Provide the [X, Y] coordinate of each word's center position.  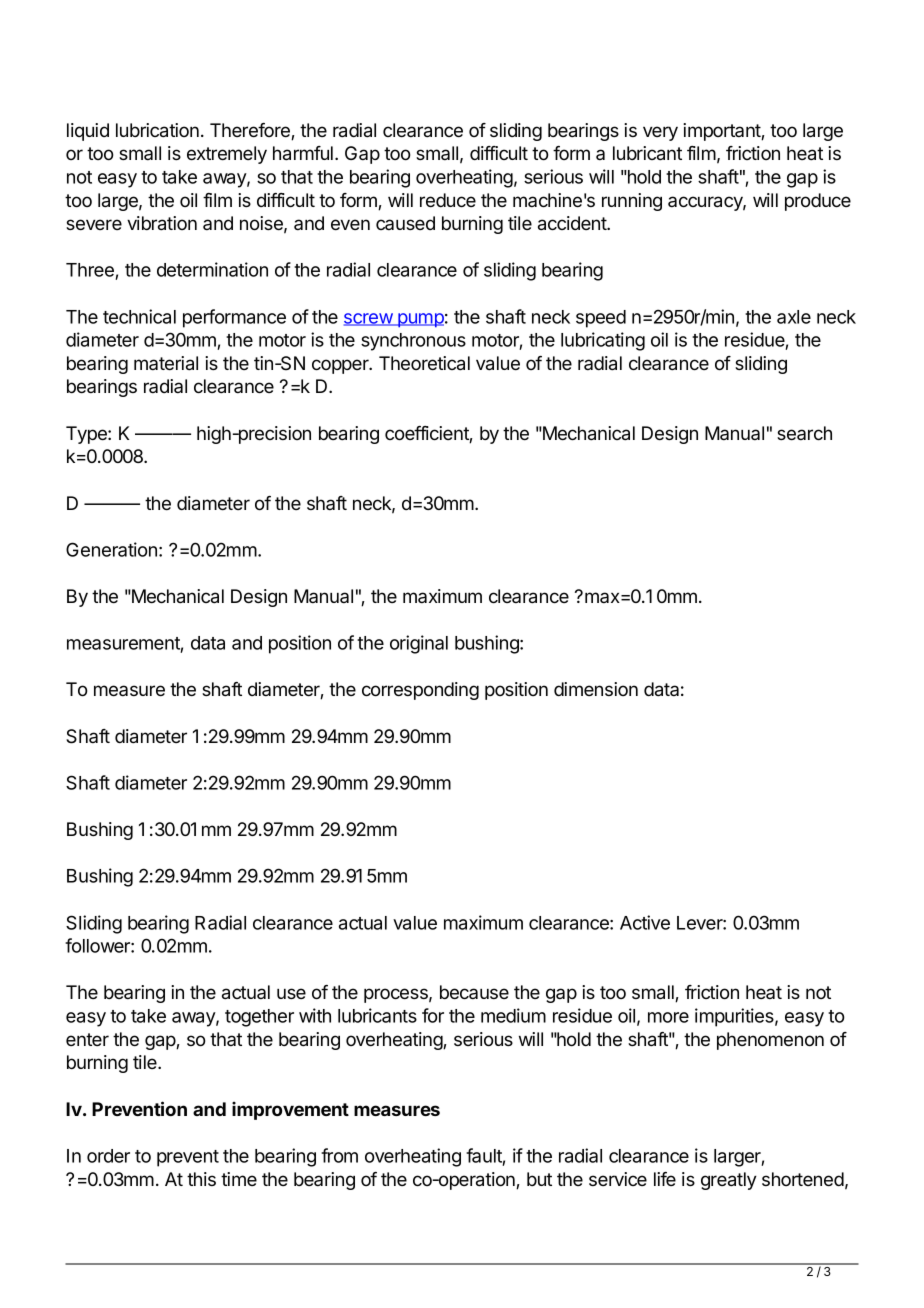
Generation [111, 549]
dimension [596, 689]
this [201, 1179]
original [419, 644]
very [660, 133]
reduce [448, 200]
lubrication [157, 130]
